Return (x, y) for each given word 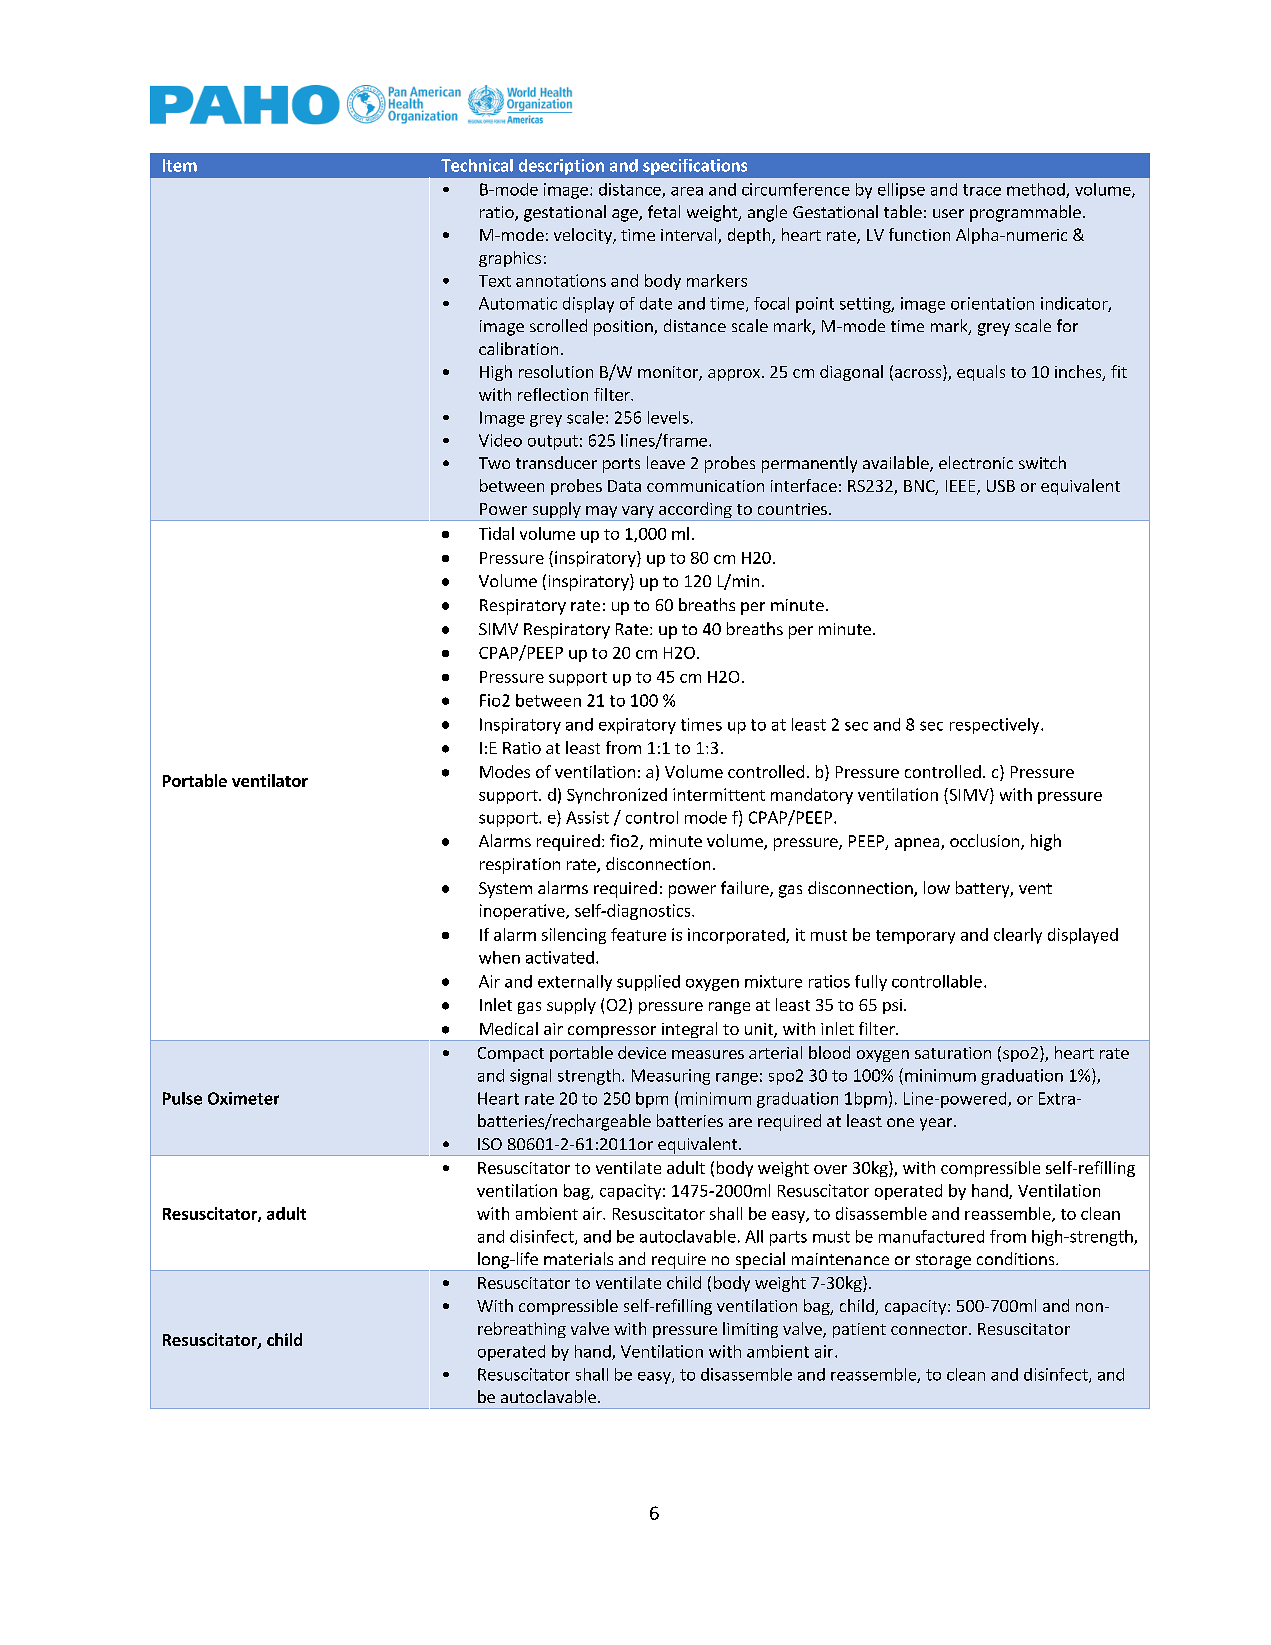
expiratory (637, 726)
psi (892, 1006)
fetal (664, 211)
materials (578, 1258)
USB (1001, 486)
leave (666, 462)
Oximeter (243, 1098)
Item (180, 165)
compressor (612, 1033)
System (505, 890)
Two (494, 463)
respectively (996, 726)
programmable (1025, 213)
